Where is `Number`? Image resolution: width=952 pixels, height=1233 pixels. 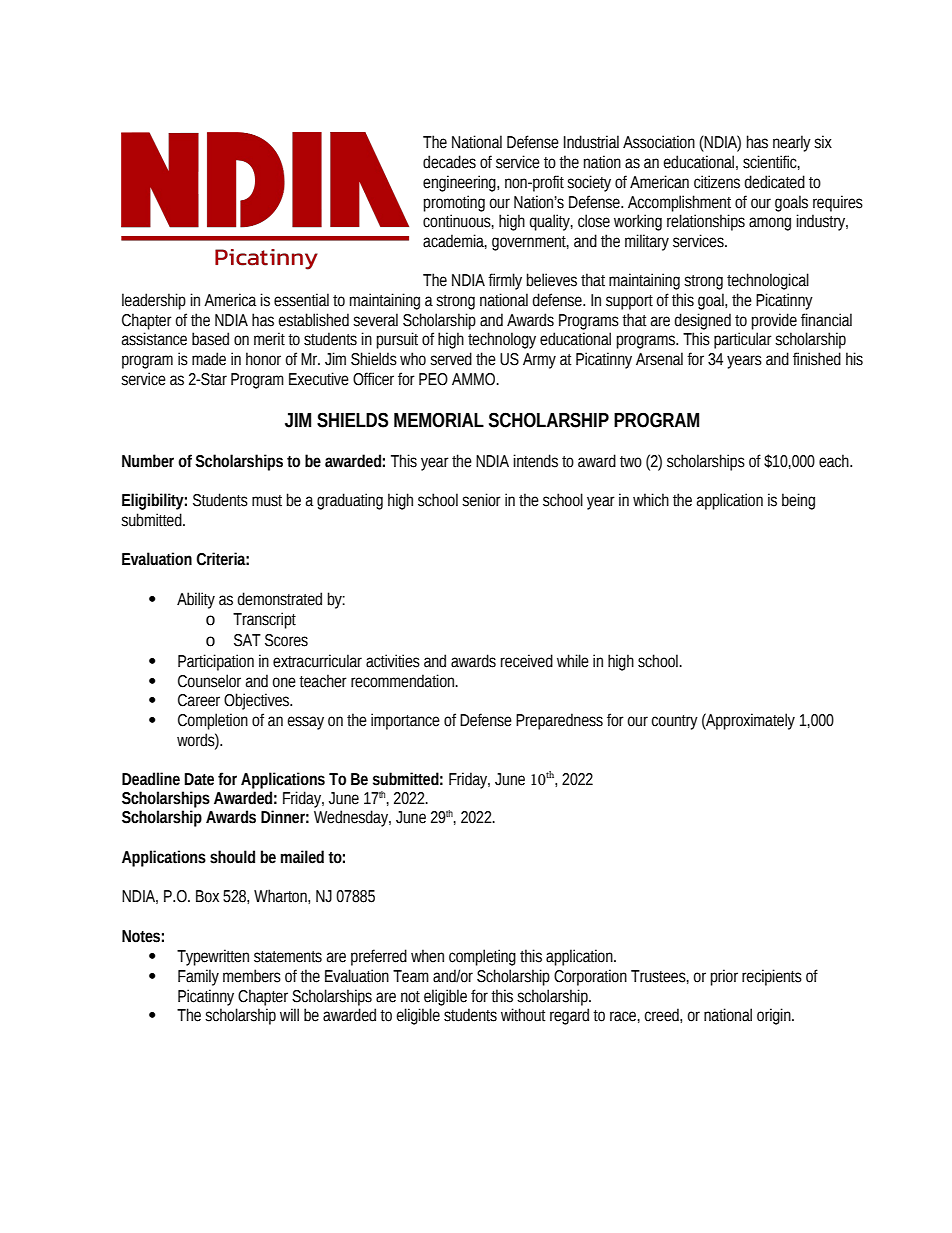 Number is located at coordinates (148, 461).
